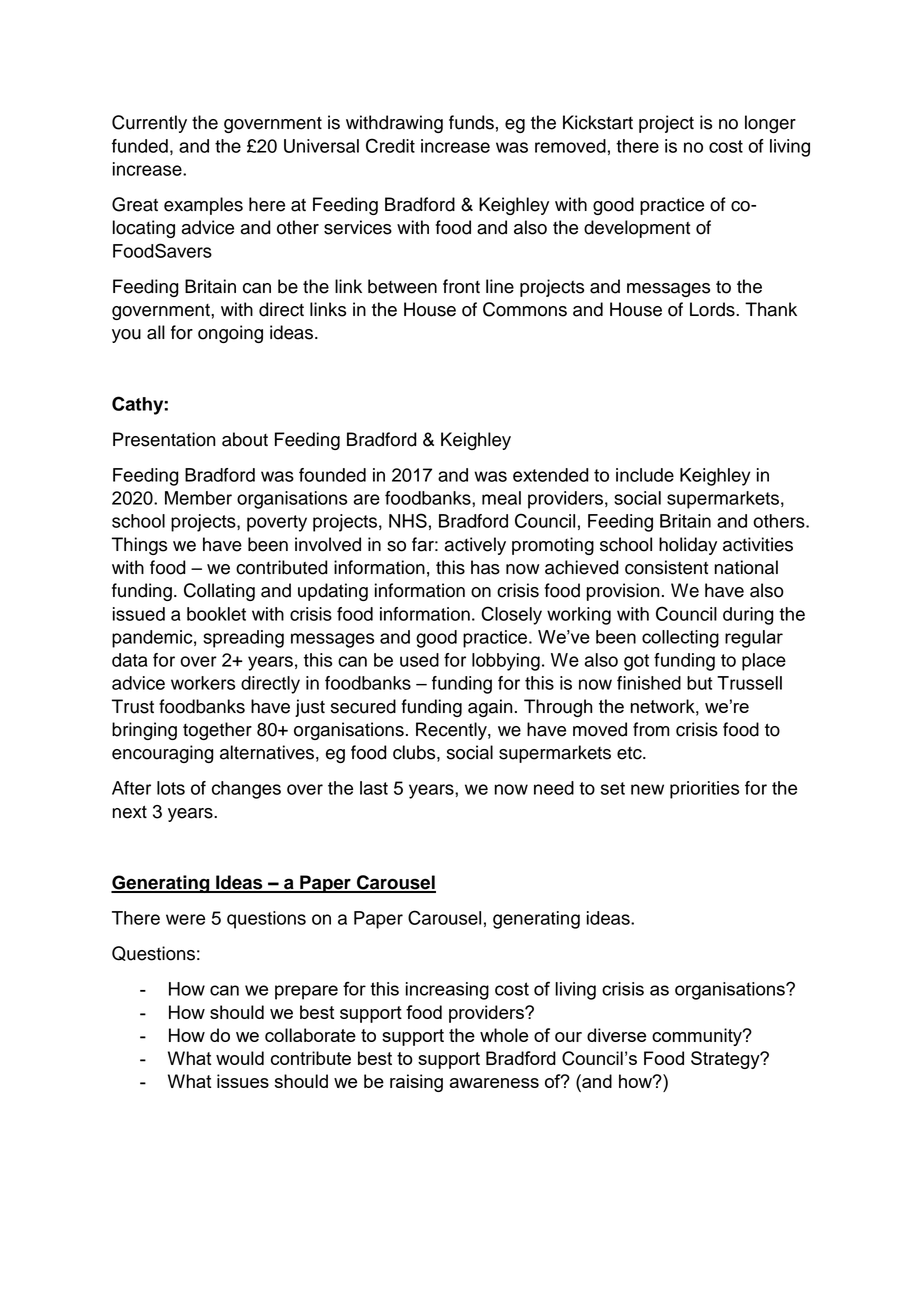 The image size is (924, 1308). What do you see at coordinates (416, 1083) in the screenshot?
I see `raising` at bounding box center [416, 1083].
